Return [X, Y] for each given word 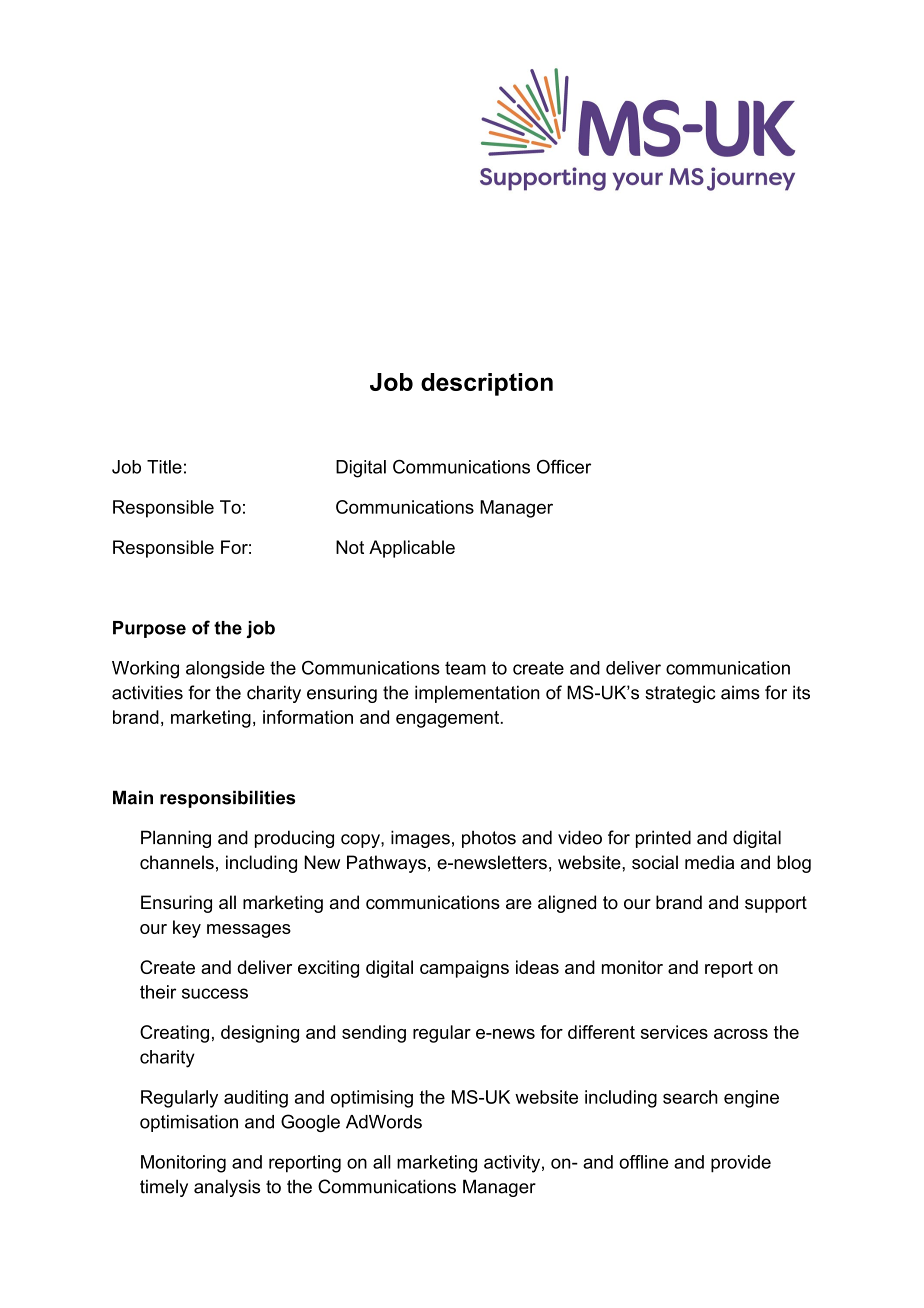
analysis [227, 1188]
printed [663, 839]
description [487, 384]
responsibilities [227, 799]
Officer [564, 467]
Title [164, 467]
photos [489, 839]
